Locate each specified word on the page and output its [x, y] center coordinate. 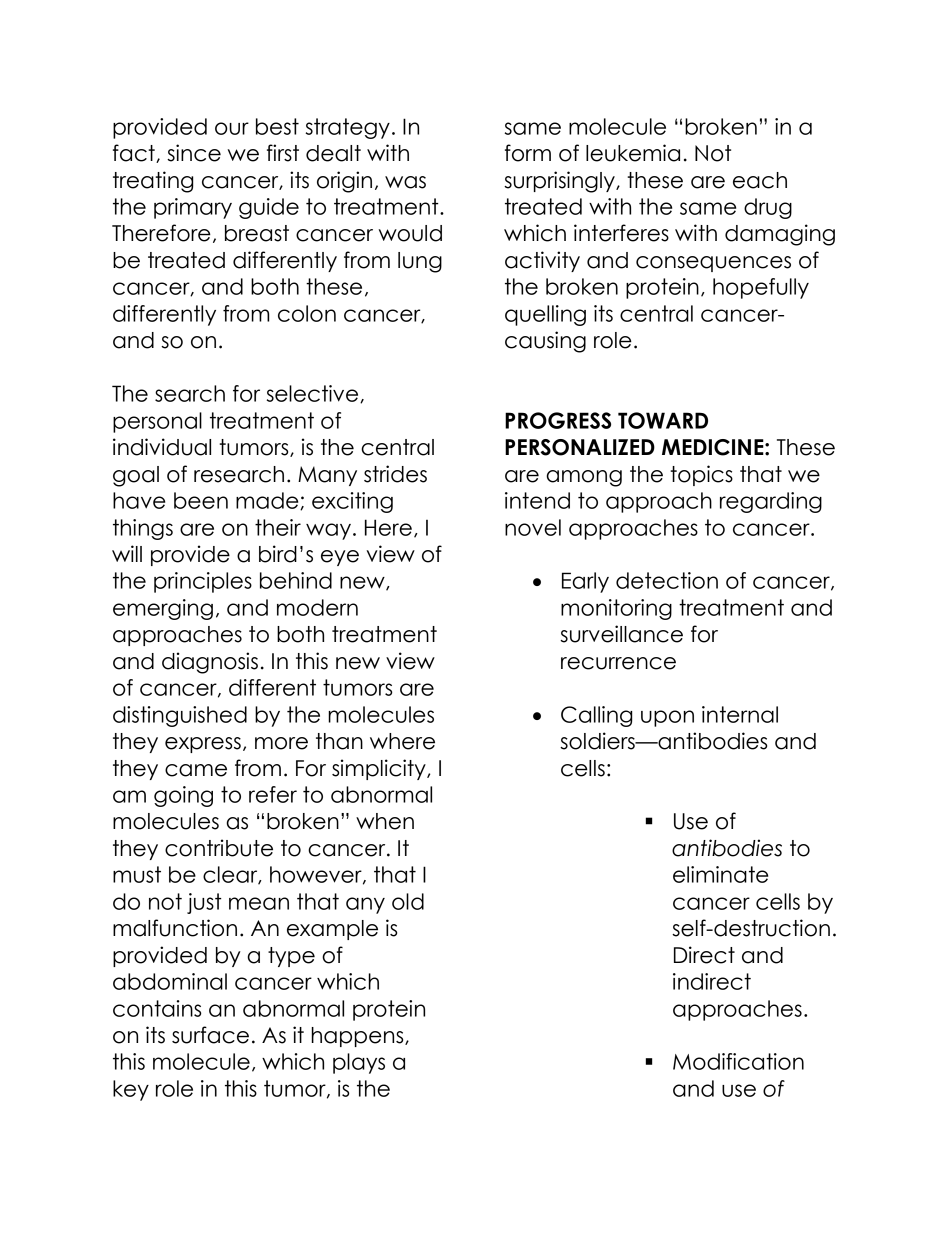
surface [210, 1035]
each [760, 180]
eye [340, 558]
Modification [738, 1061]
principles [203, 582]
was [405, 182]
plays [359, 1063]
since [194, 153]
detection [667, 580]
